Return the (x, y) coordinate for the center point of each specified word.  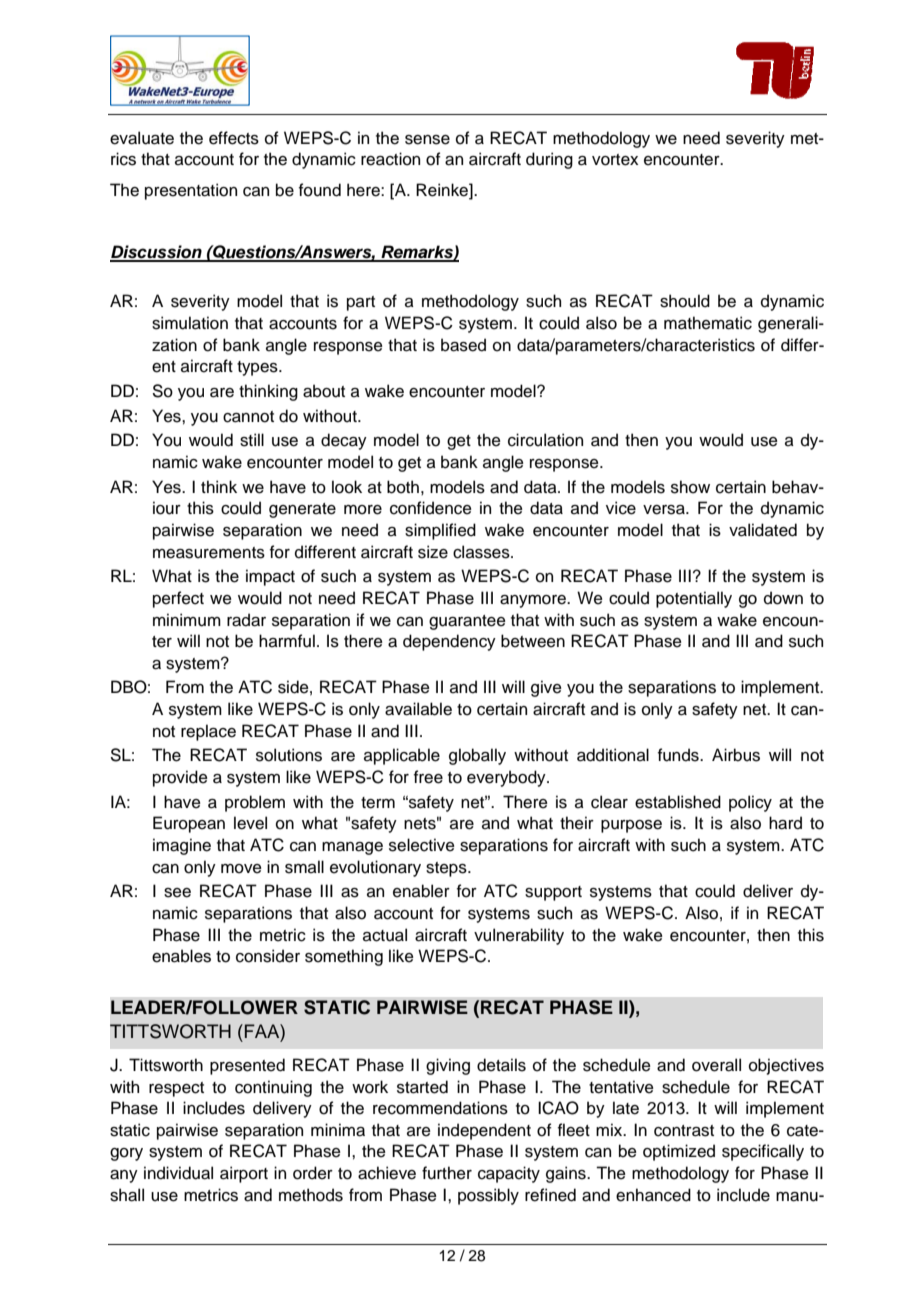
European (189, 824)
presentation (191, 191)
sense (427, 140)
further (447, 1173)
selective (422, 845)
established (678, 802)
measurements (209, 553)
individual (178, 1173)
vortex (615, 160)
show (690, 487)
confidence (431, 508)
